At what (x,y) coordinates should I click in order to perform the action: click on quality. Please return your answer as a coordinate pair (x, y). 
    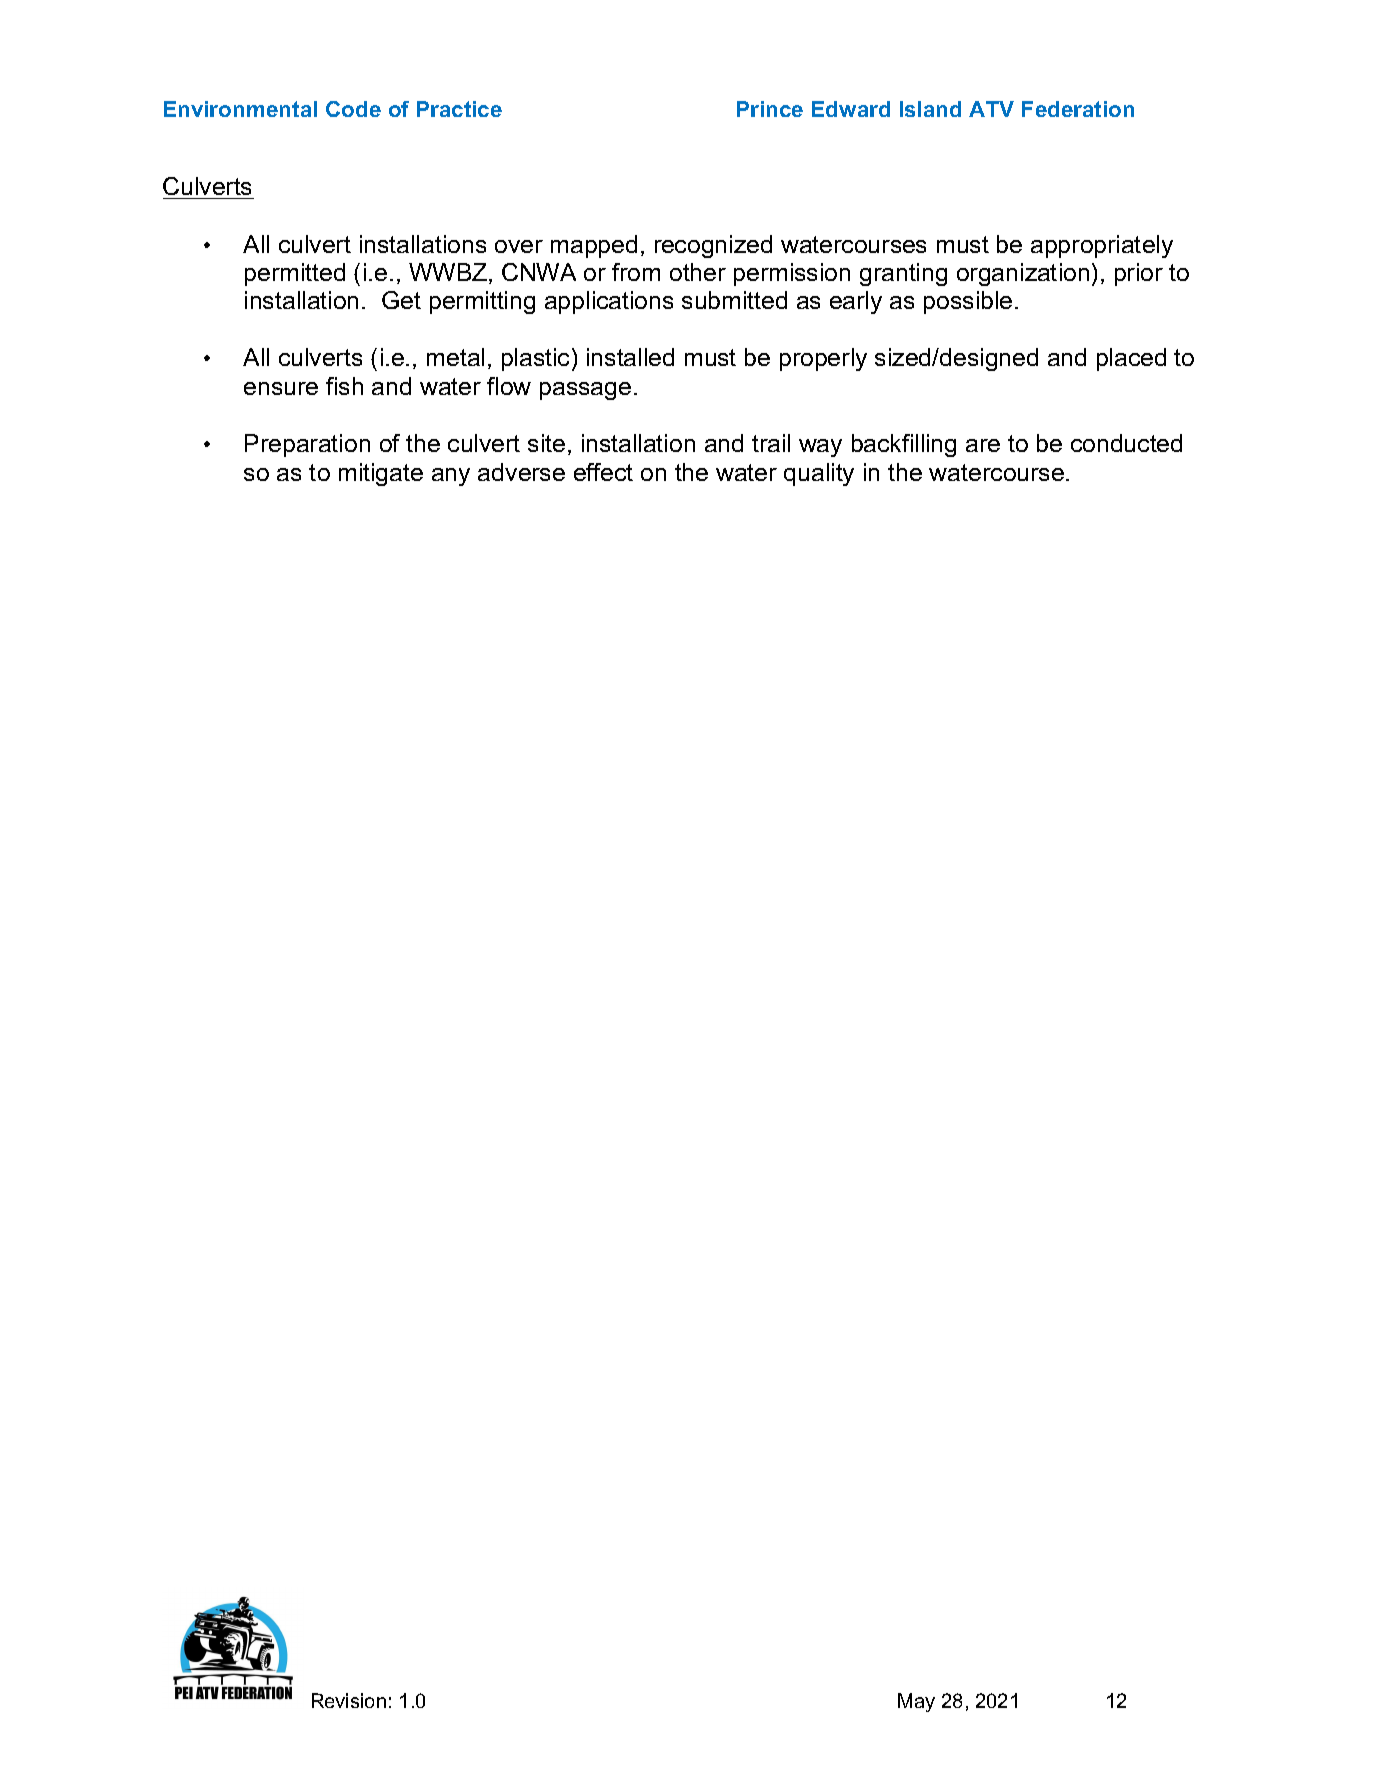
    Looking at the image, I should click on (819, 474).
